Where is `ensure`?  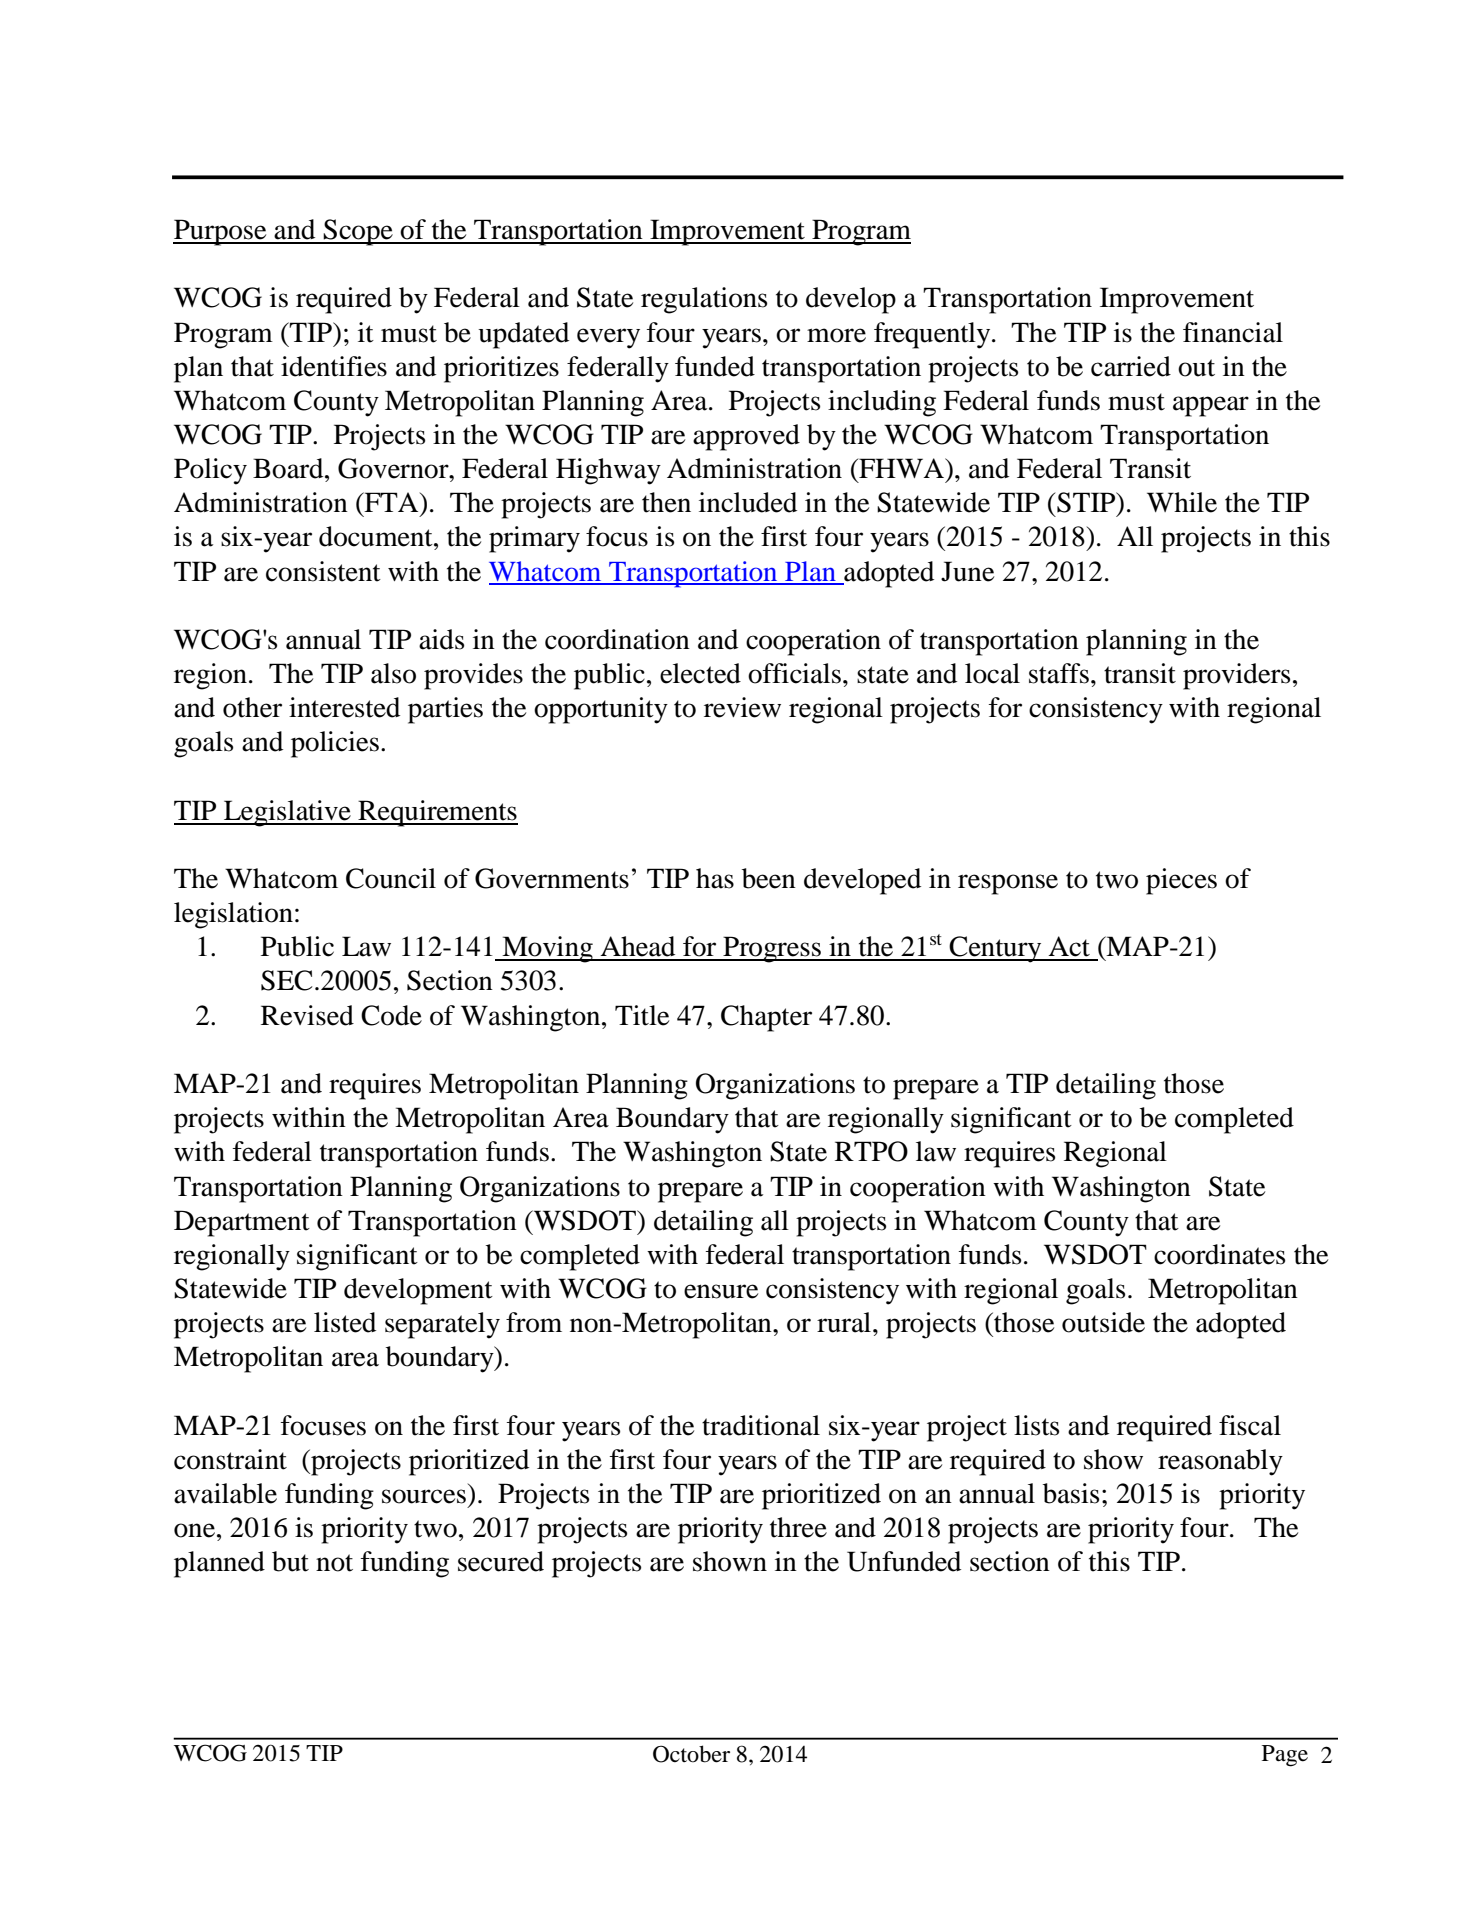
ensure is located at coordinates (721, 1291).
